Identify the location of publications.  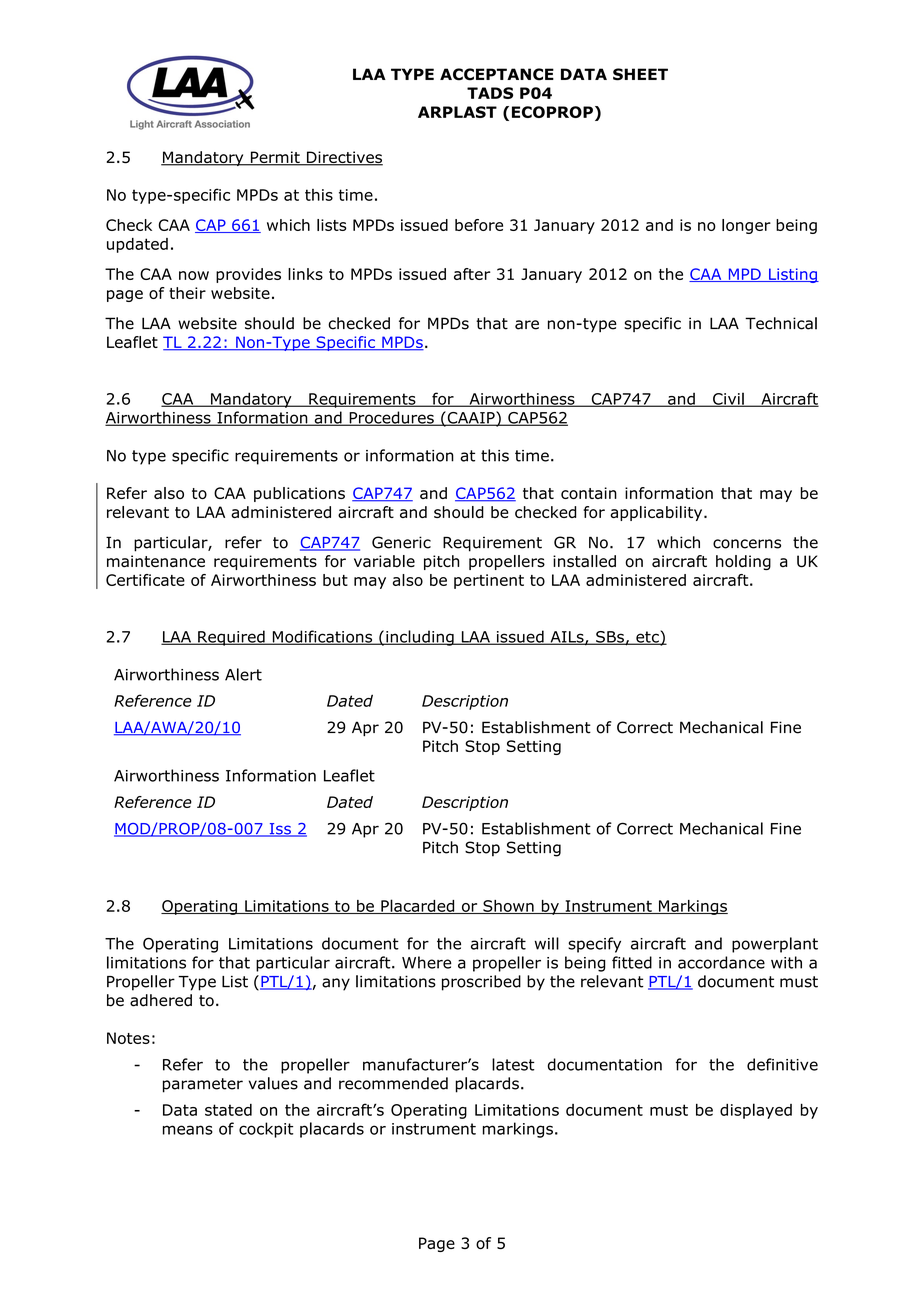
(299, 494).
